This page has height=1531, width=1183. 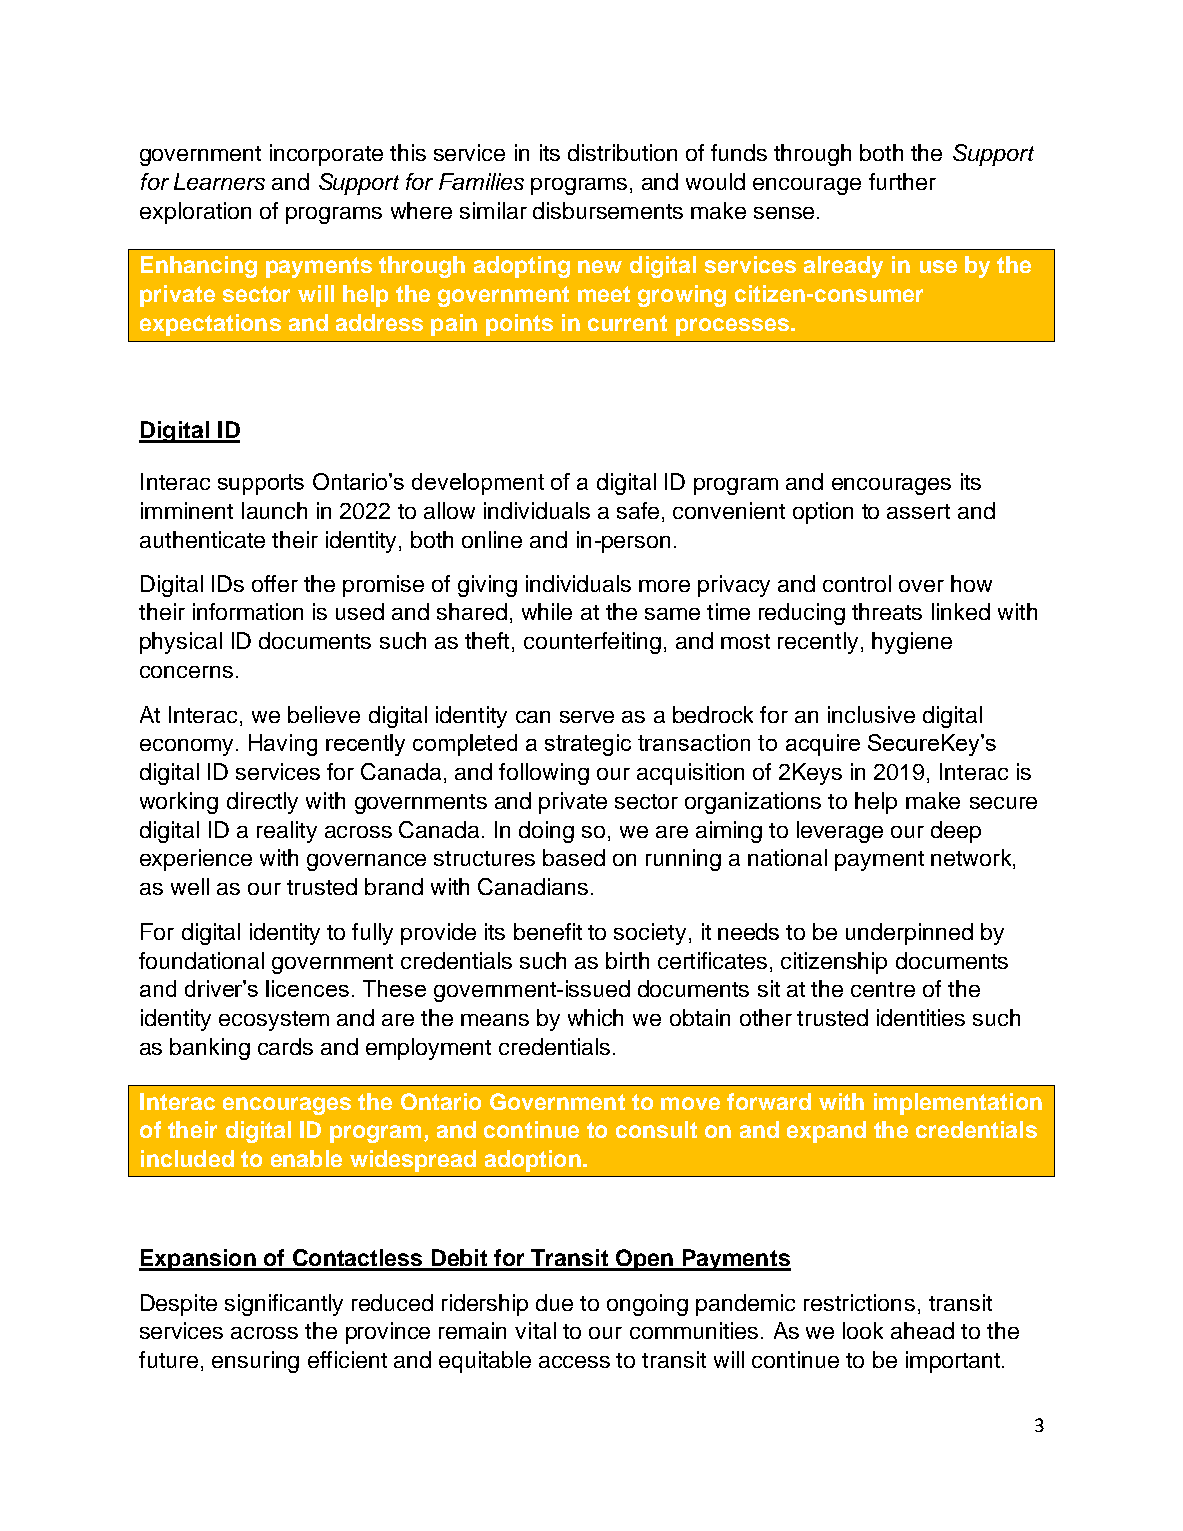 What do you see at coordinates (608, 210) in the page?
I see `disbursements` at bounding box center [608, 210].
